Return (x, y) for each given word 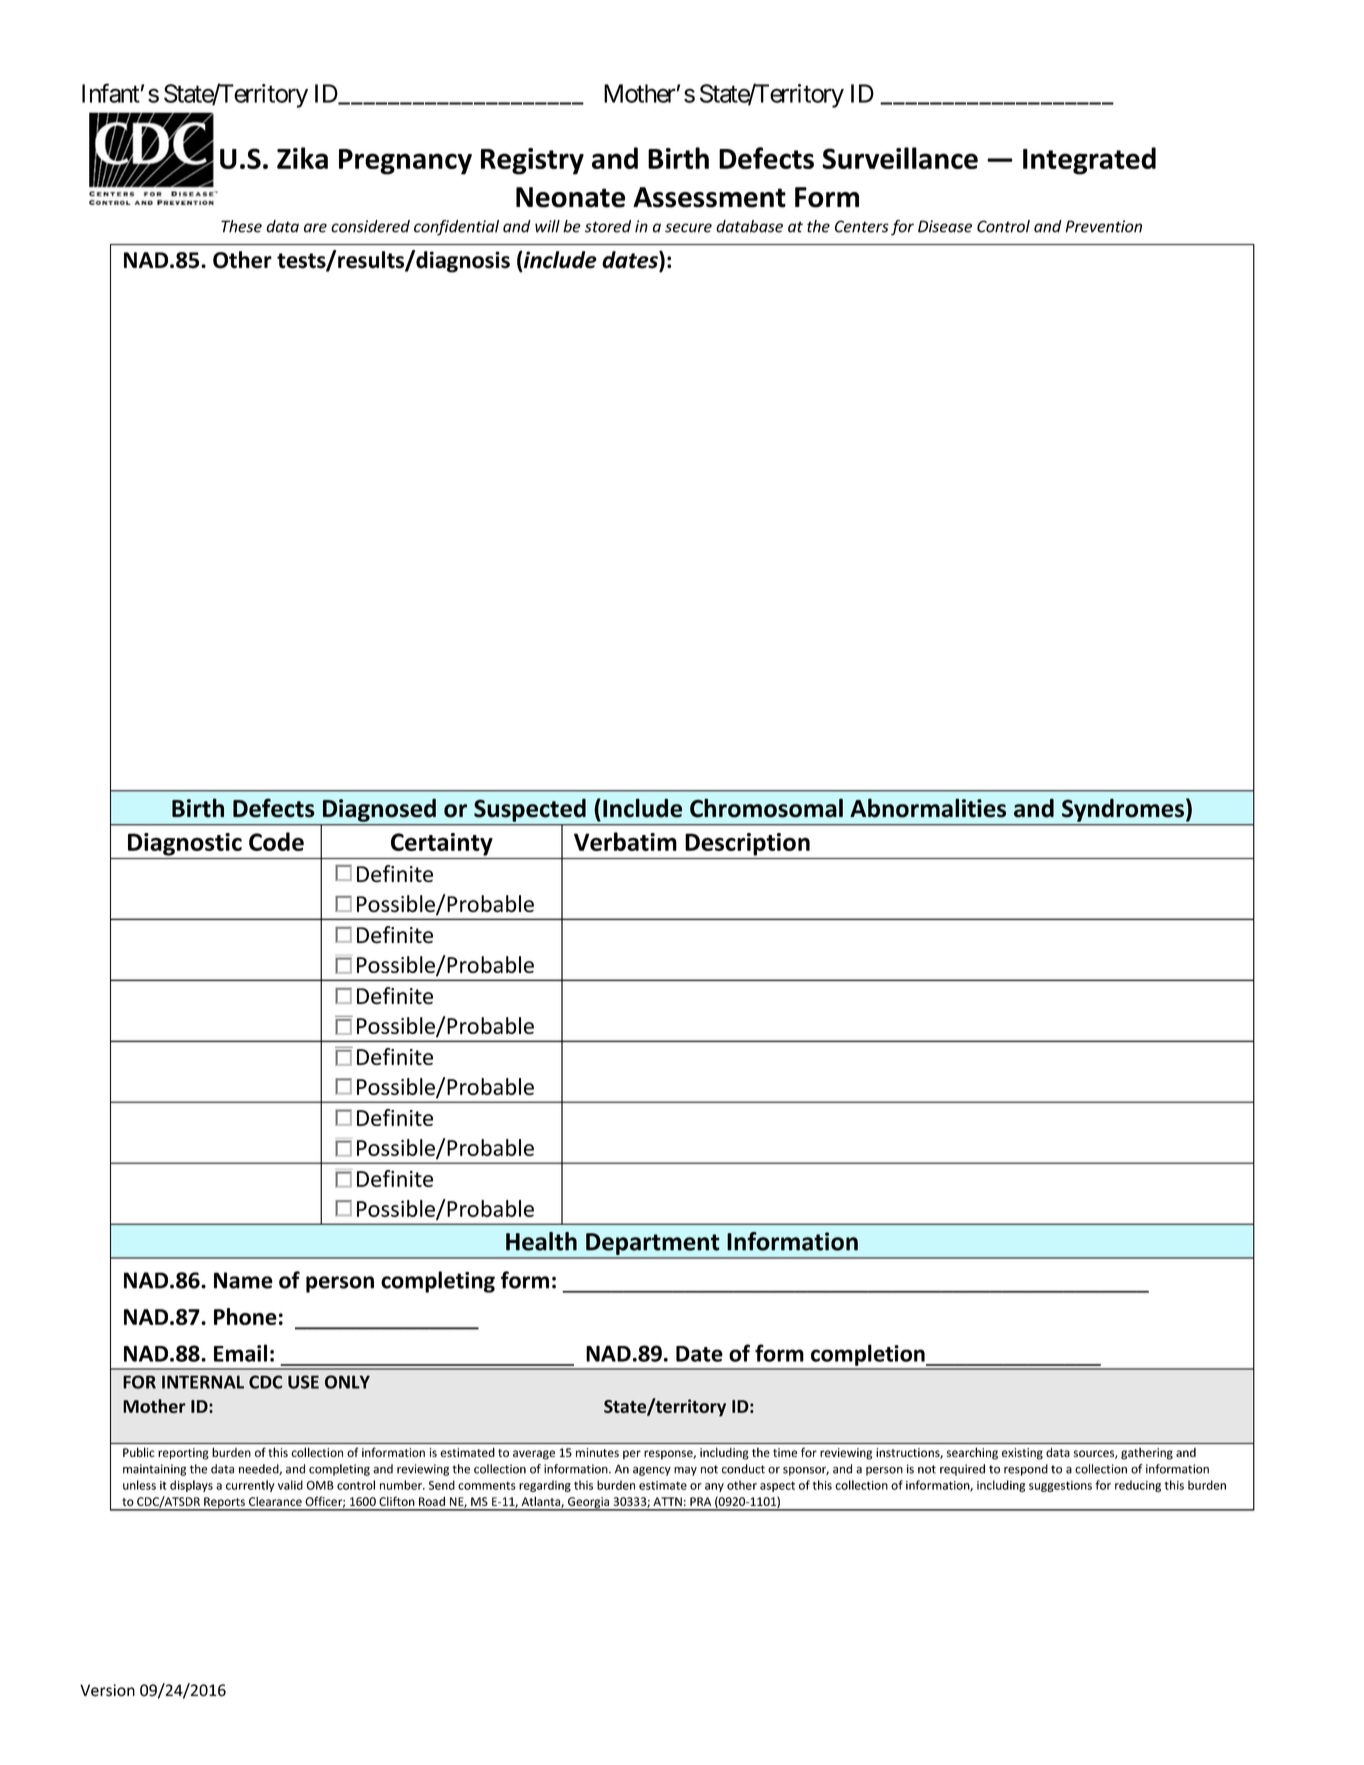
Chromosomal (766, 808)
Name (243, 1280)
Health (541, 1241)
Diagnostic (185, 844)
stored (608, 226)
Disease (945, 226)
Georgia (589, 1504)
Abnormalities (928, 808)
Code (276, 841)
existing (1022, 1454)
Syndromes (1123, 810)
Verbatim (625, 841)
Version (107, 1690)
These (241, 226)
